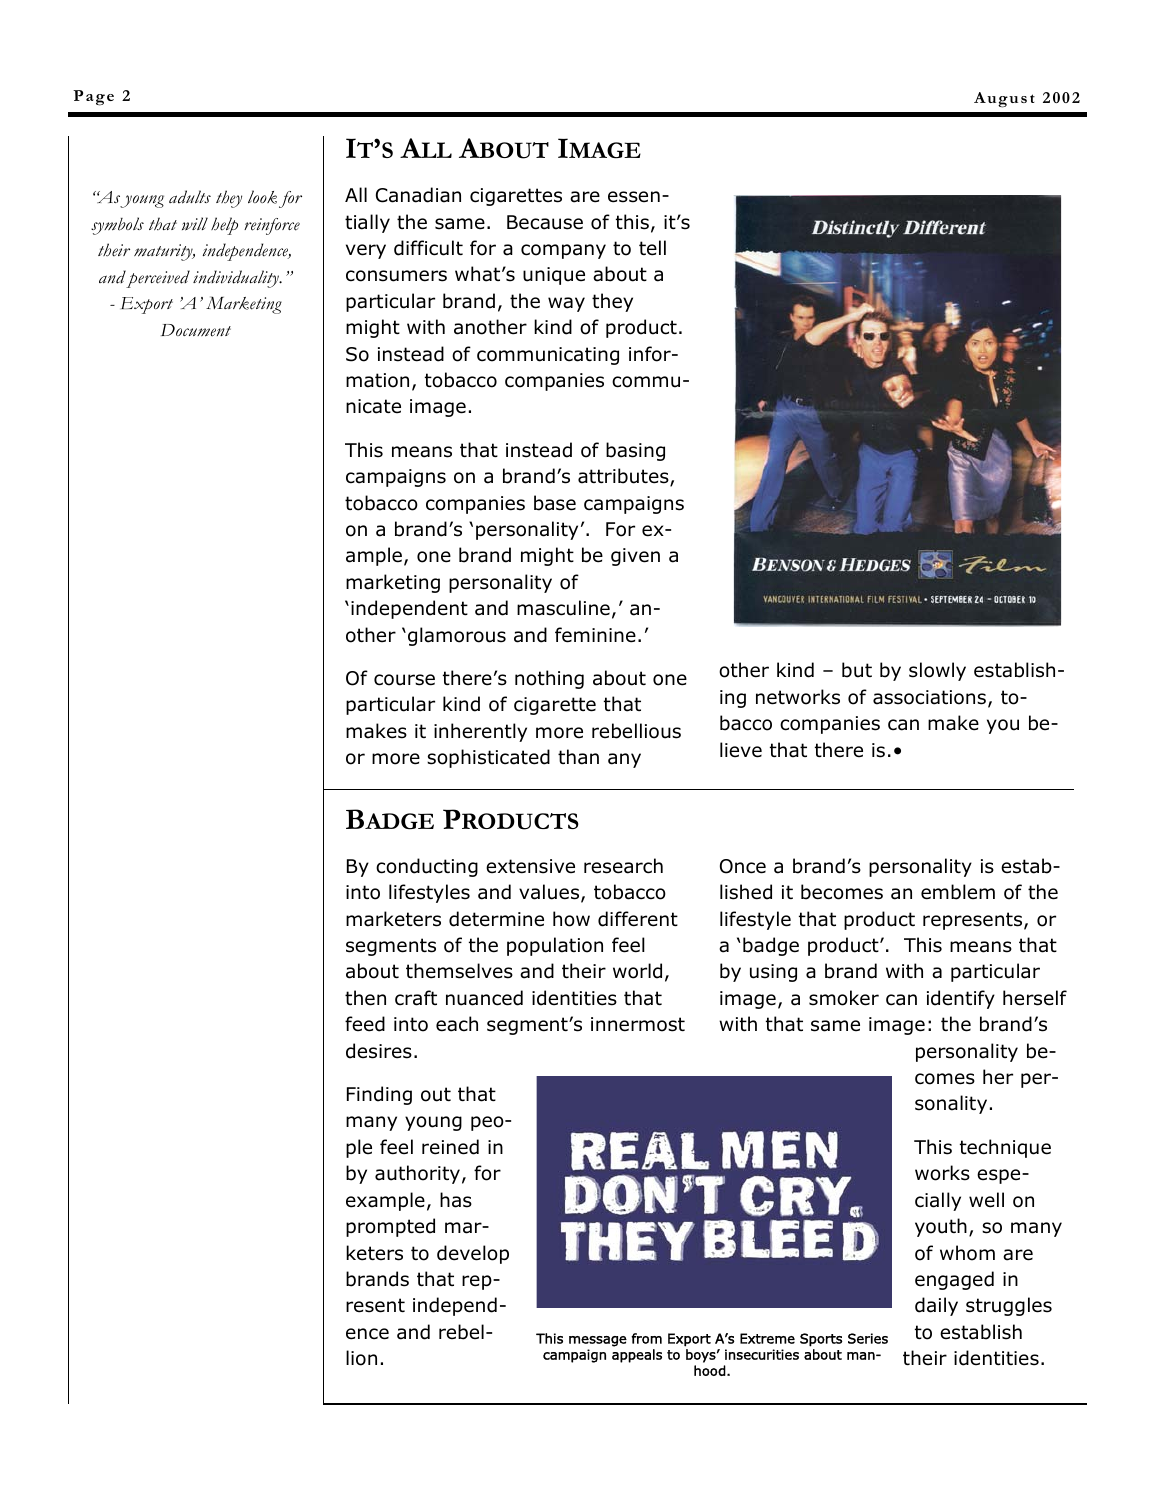 Image resolution: width=1155 pixels, height=1494 pixels. Describe the element at coordinates (931, 698) in the document. I see `associations` at that location.
